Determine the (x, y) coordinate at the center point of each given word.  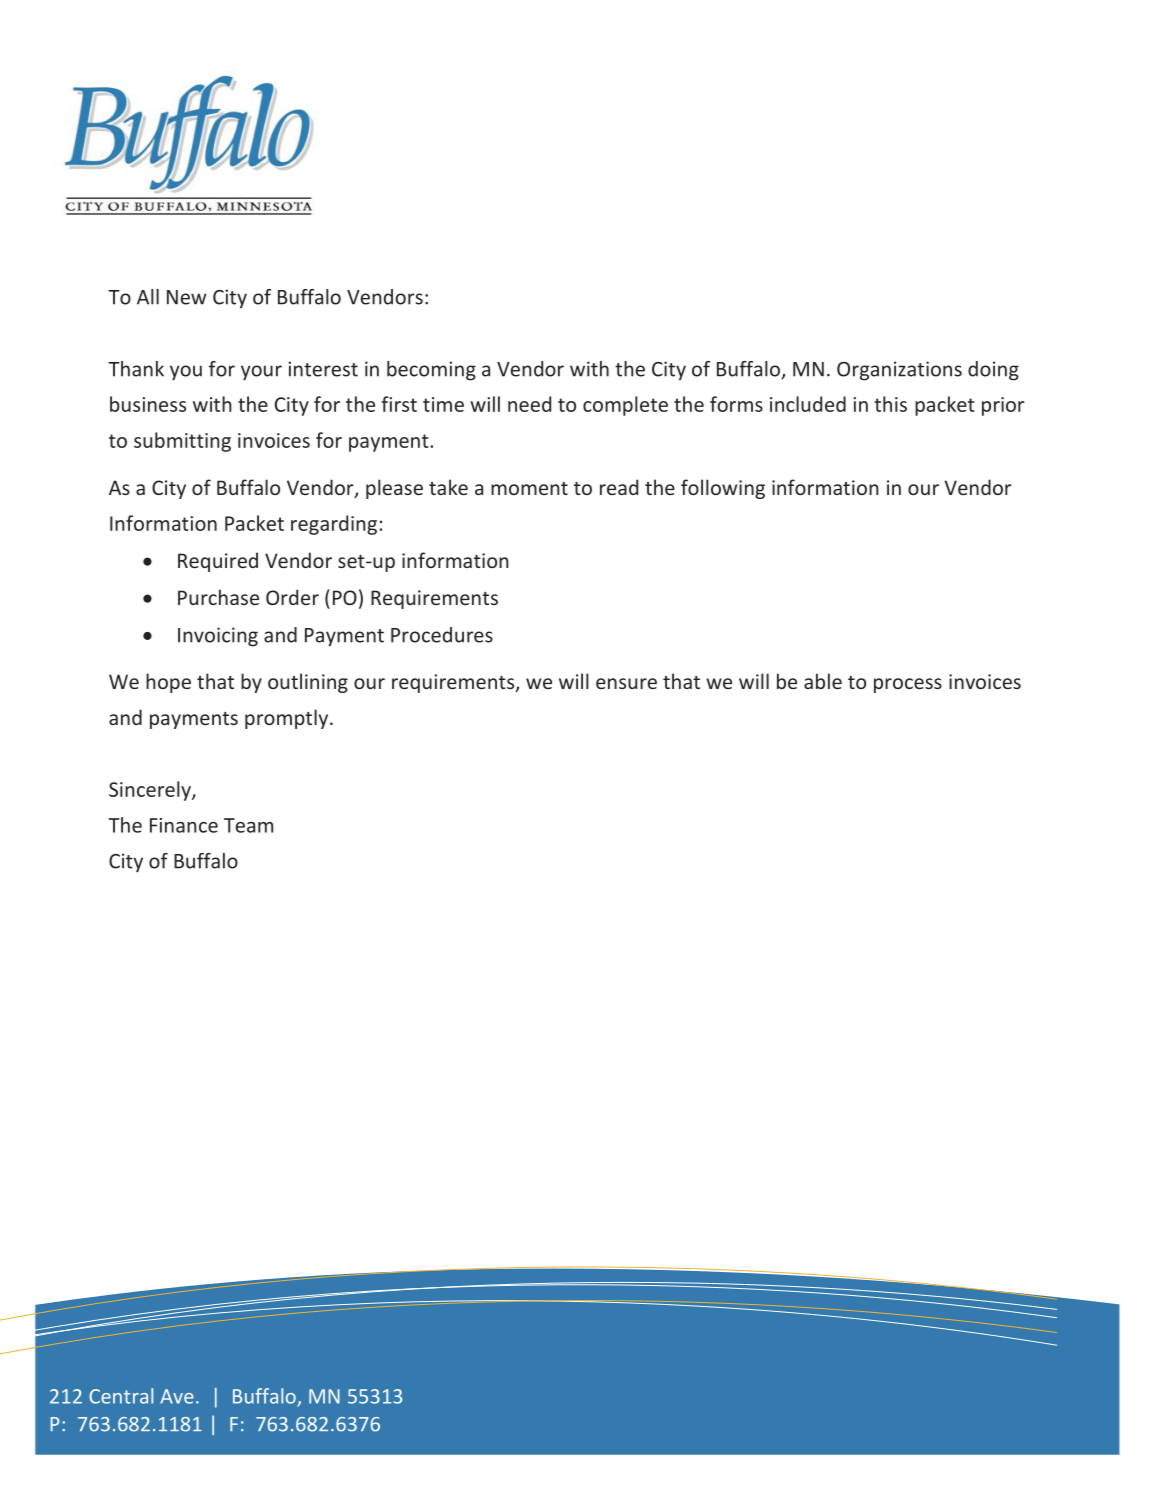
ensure (626, 683)
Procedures (442, 635)
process (908, 685)
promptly (288, 719)
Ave (177, 1396)
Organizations (899, 371)
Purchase (218, 597)
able (823, 681)
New (186, 297)
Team (248, 825)
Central (121, 1396)
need (529, 404)
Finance (184, 825)
